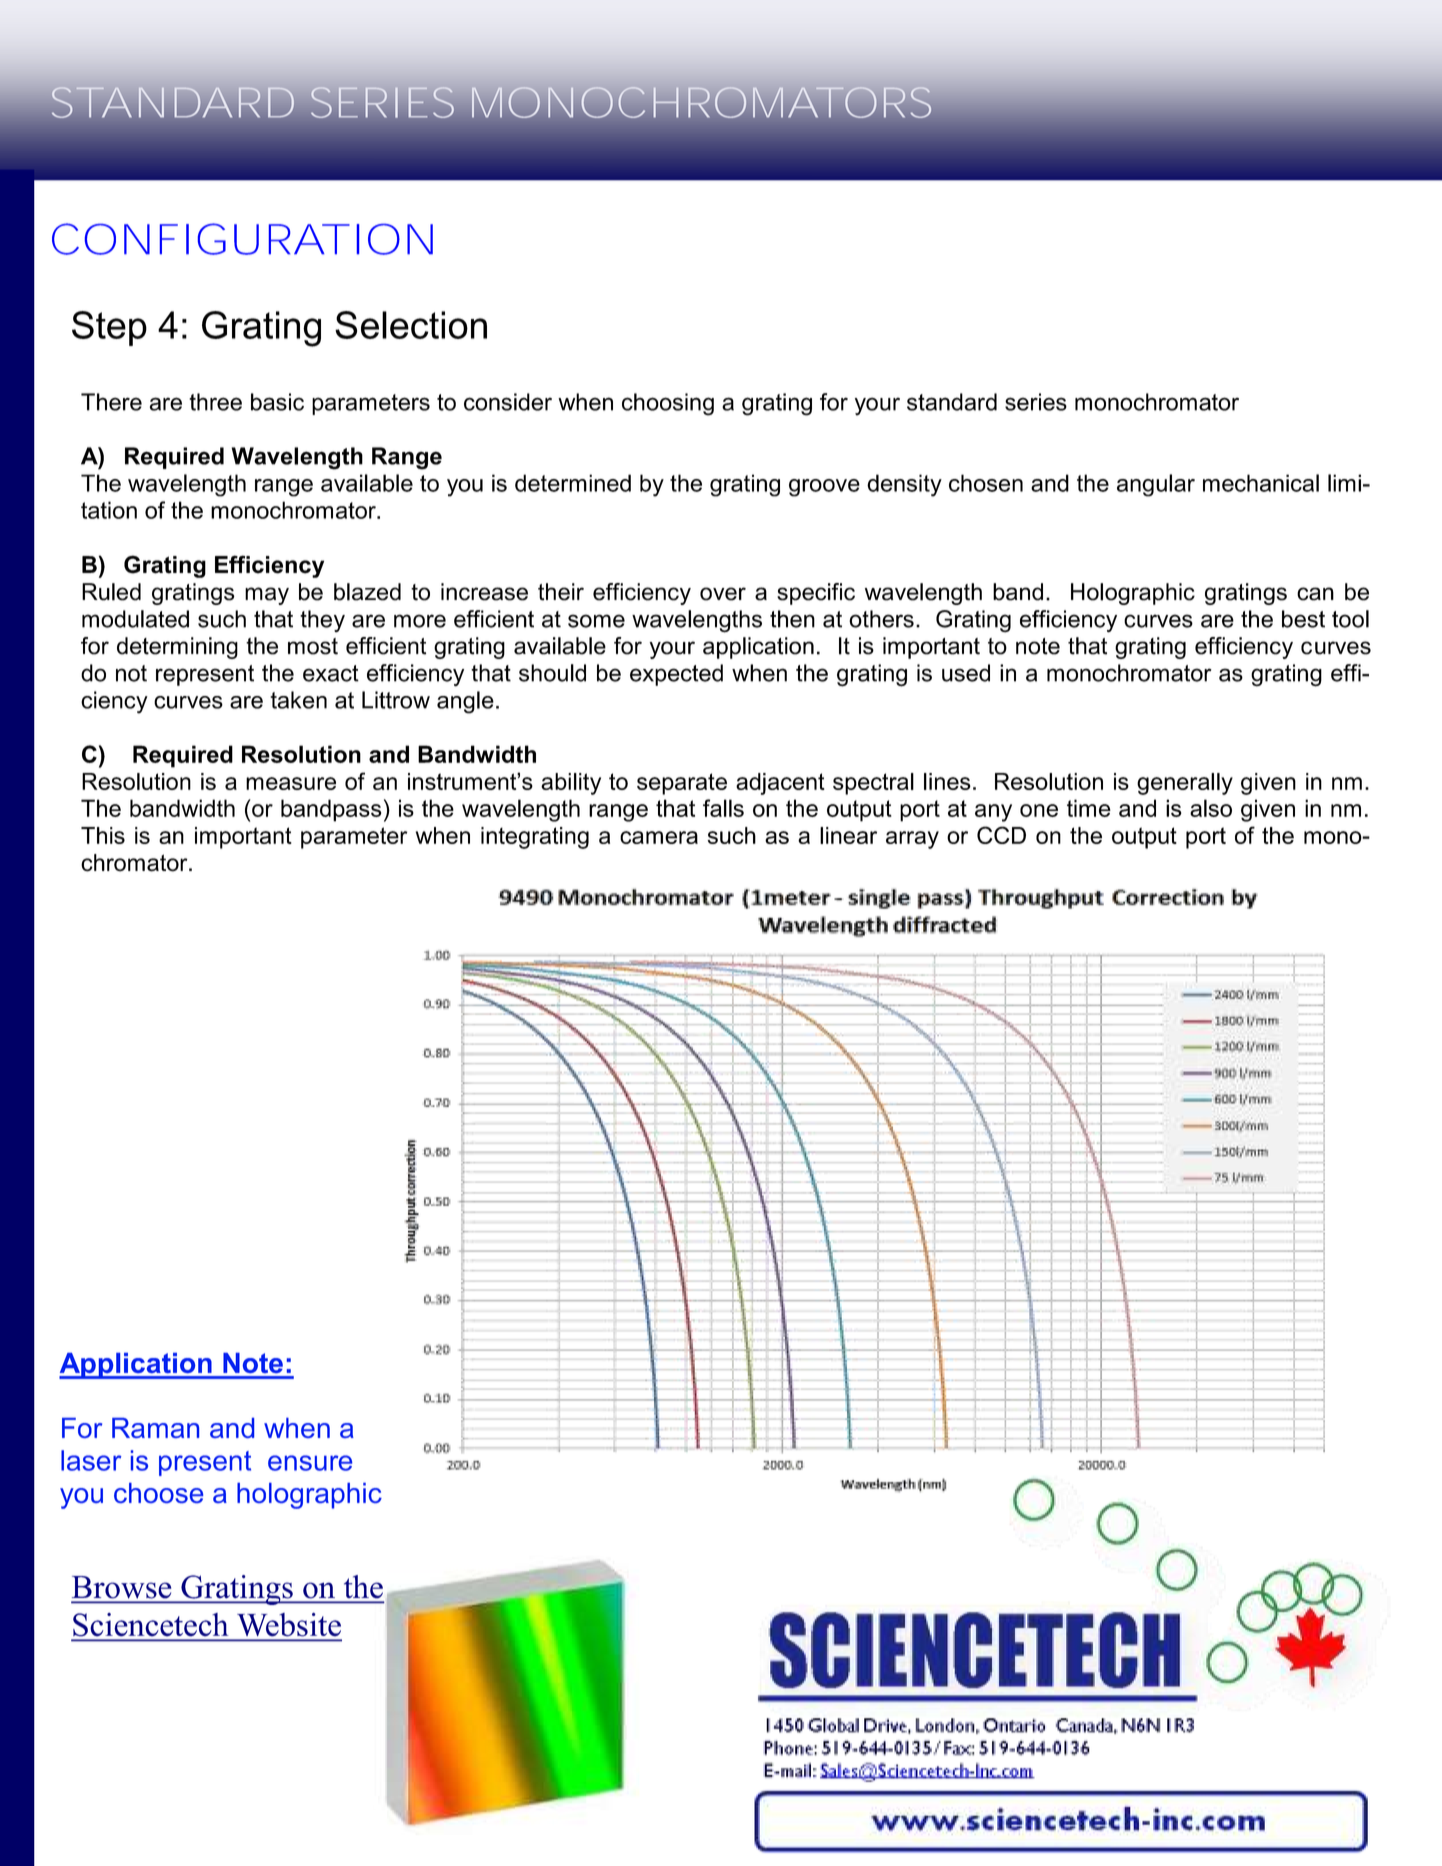 Image resolution: width=1442 pixels, height=1866 pixels. Describe the element at coordinates (310, 1463) in the screenshot. I see `ensure` at that location.
